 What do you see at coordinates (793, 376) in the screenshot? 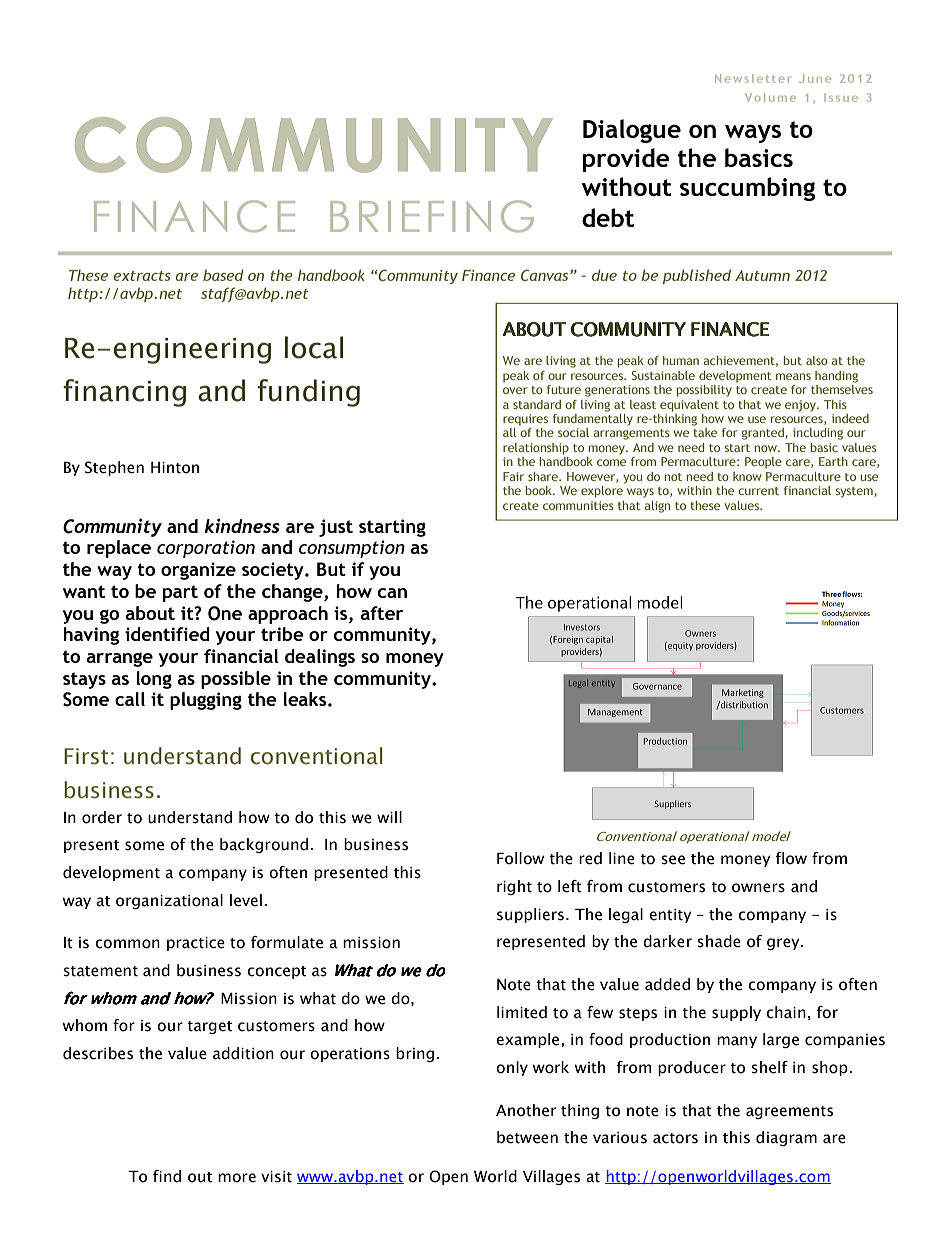
I see `means` at bounding box center [793, 376].
